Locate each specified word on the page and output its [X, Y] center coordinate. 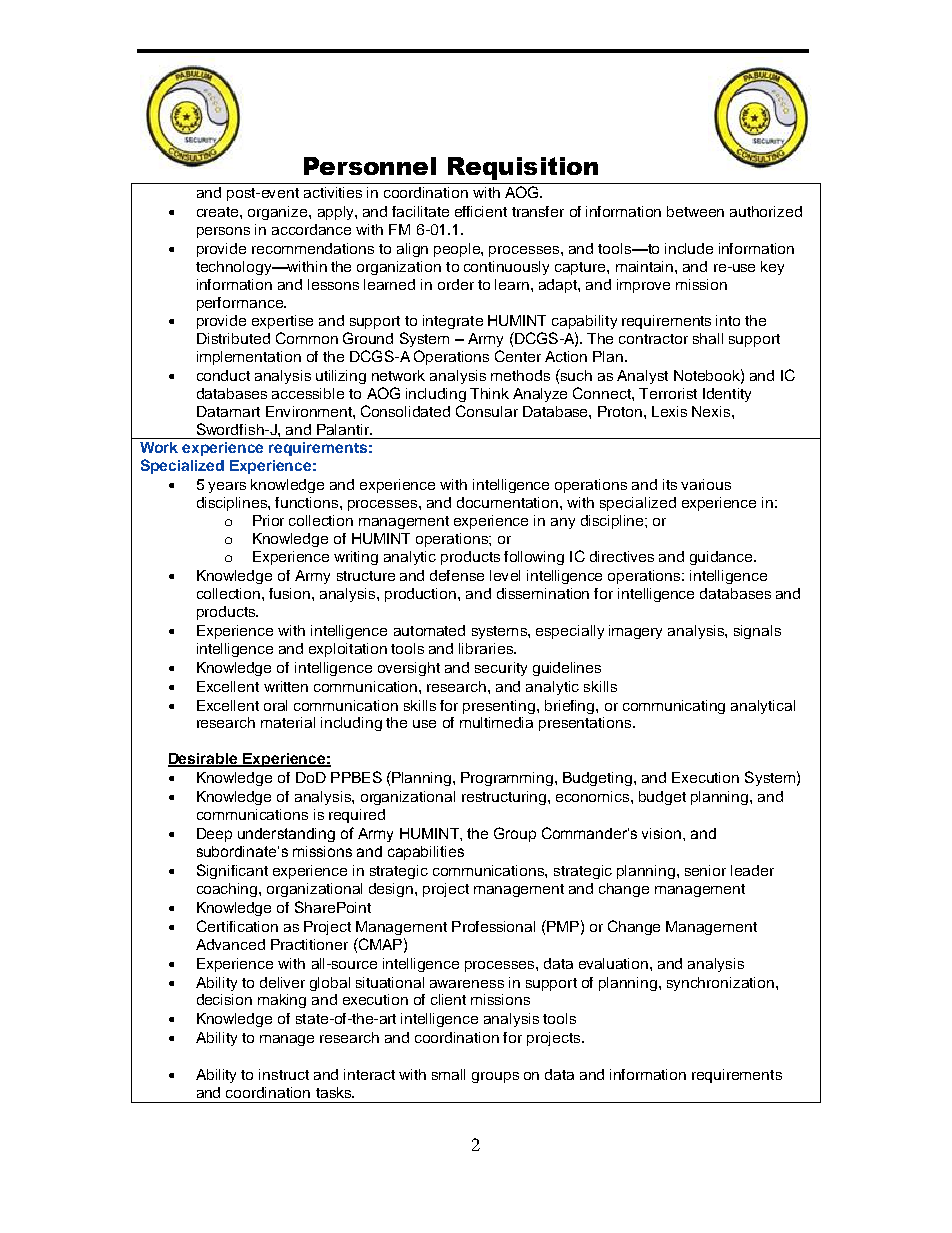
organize [279, 213]
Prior [268, 520]
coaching [228, 890]
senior [705, 870]
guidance [722, 558]
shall [708, 338]
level [505, 575]
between [695, 211]
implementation [249, 358]
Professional [493, 926]
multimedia [496, 722]
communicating [674, 707]
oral [275, 705]
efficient [481, 211]
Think [489, 393]
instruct [284, 1074]
